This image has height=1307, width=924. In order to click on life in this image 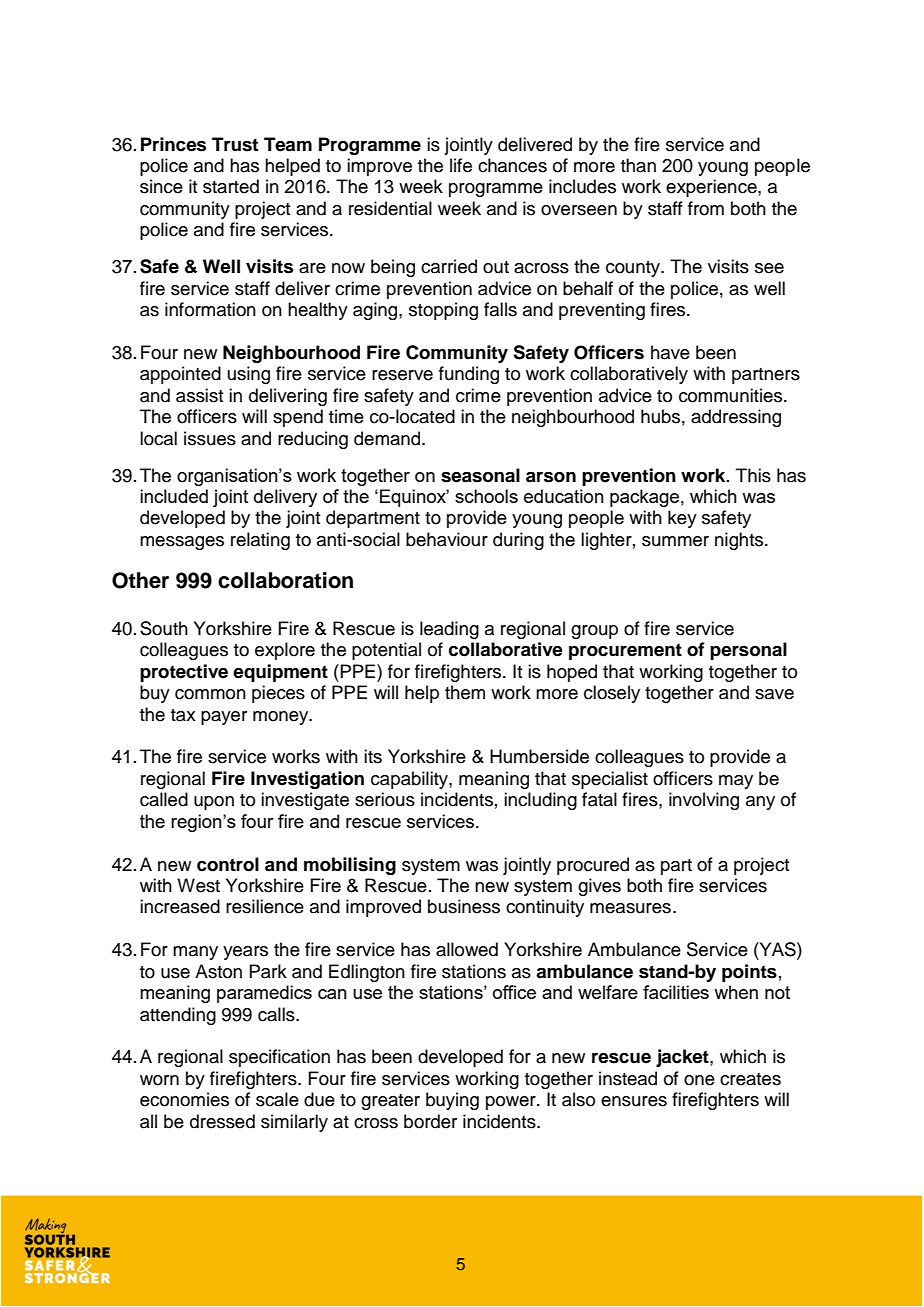, I will do `click(461, 165)`.
